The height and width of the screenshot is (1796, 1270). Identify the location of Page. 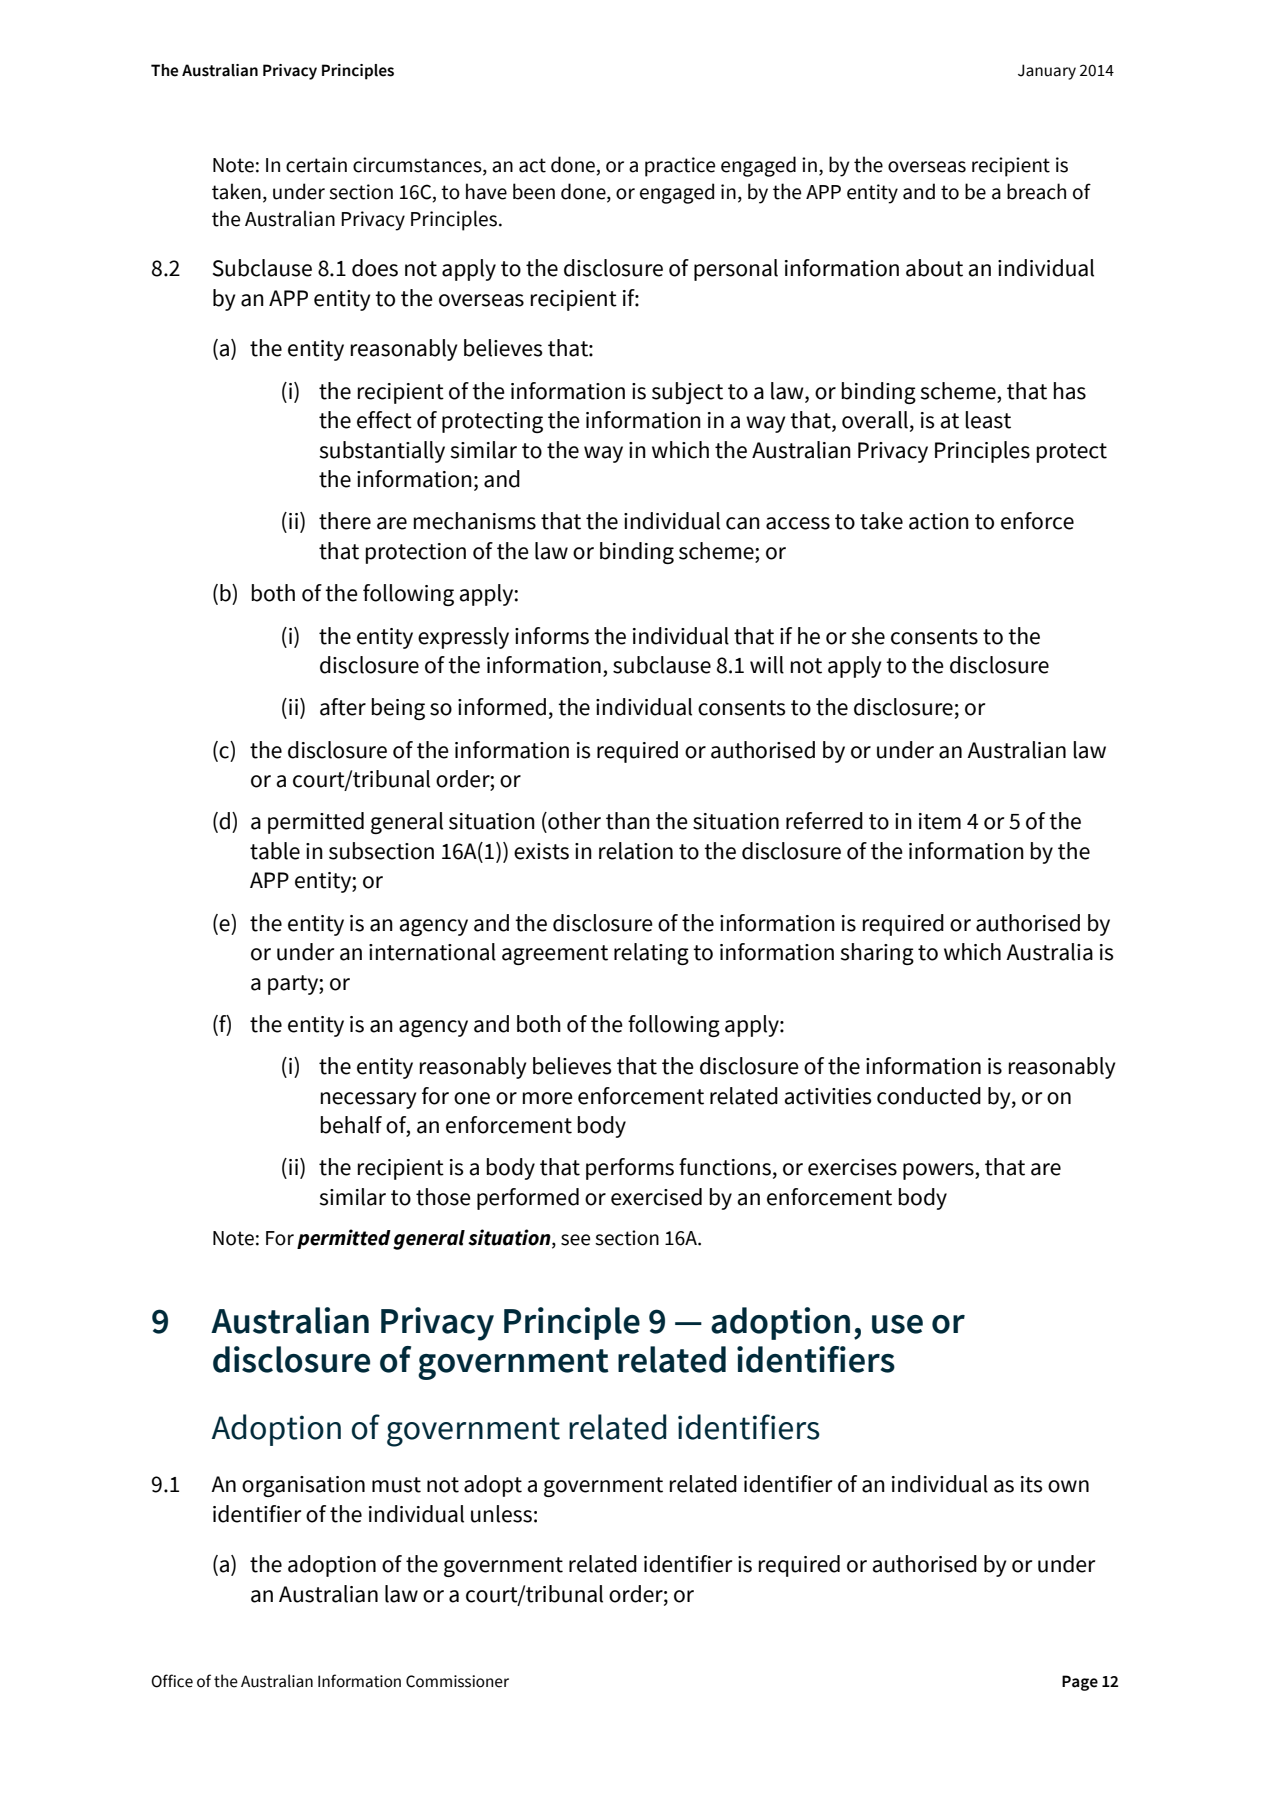
(1080, 1683).
